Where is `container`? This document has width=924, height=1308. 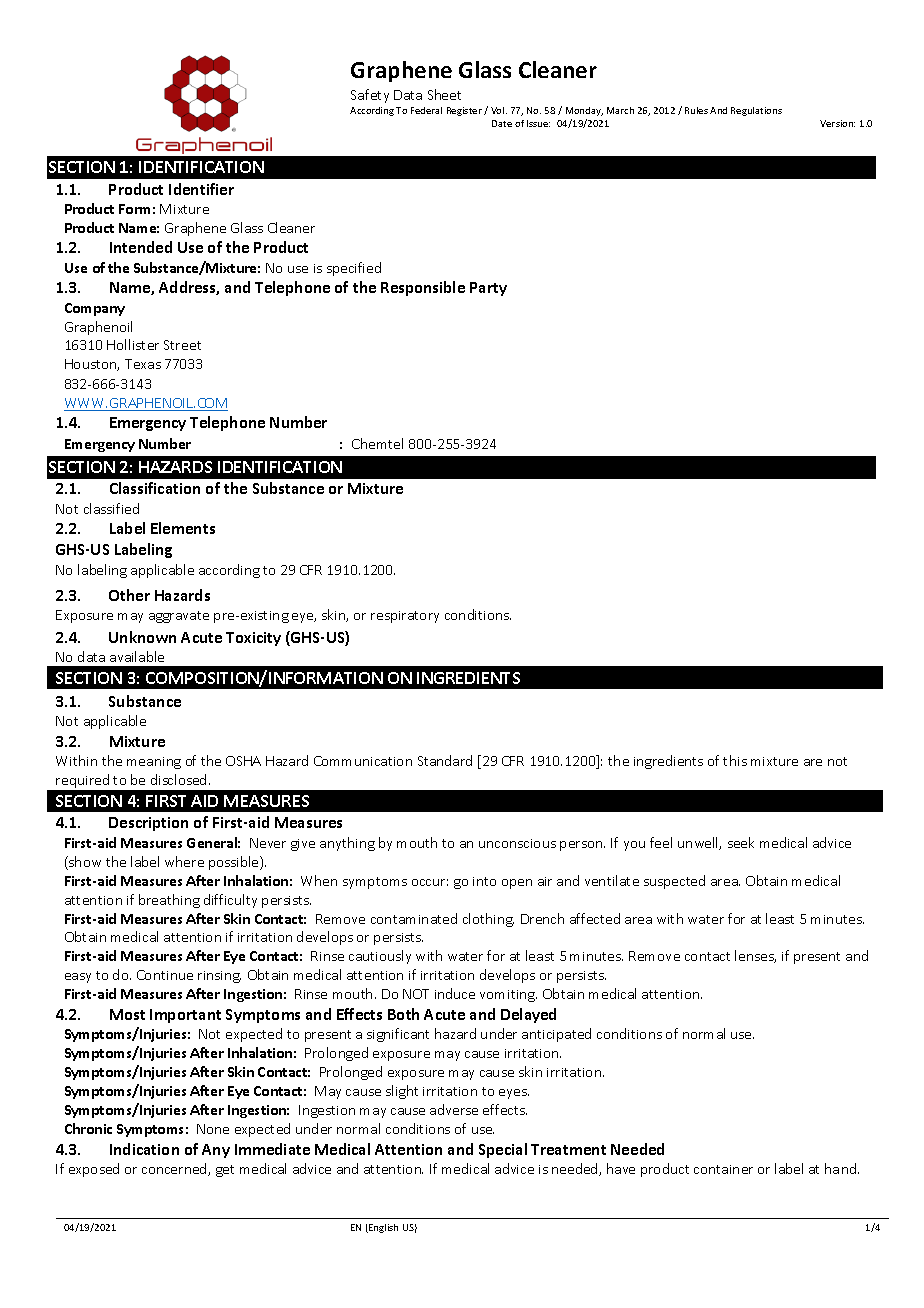
container is located at coordinates (723, 1169).
